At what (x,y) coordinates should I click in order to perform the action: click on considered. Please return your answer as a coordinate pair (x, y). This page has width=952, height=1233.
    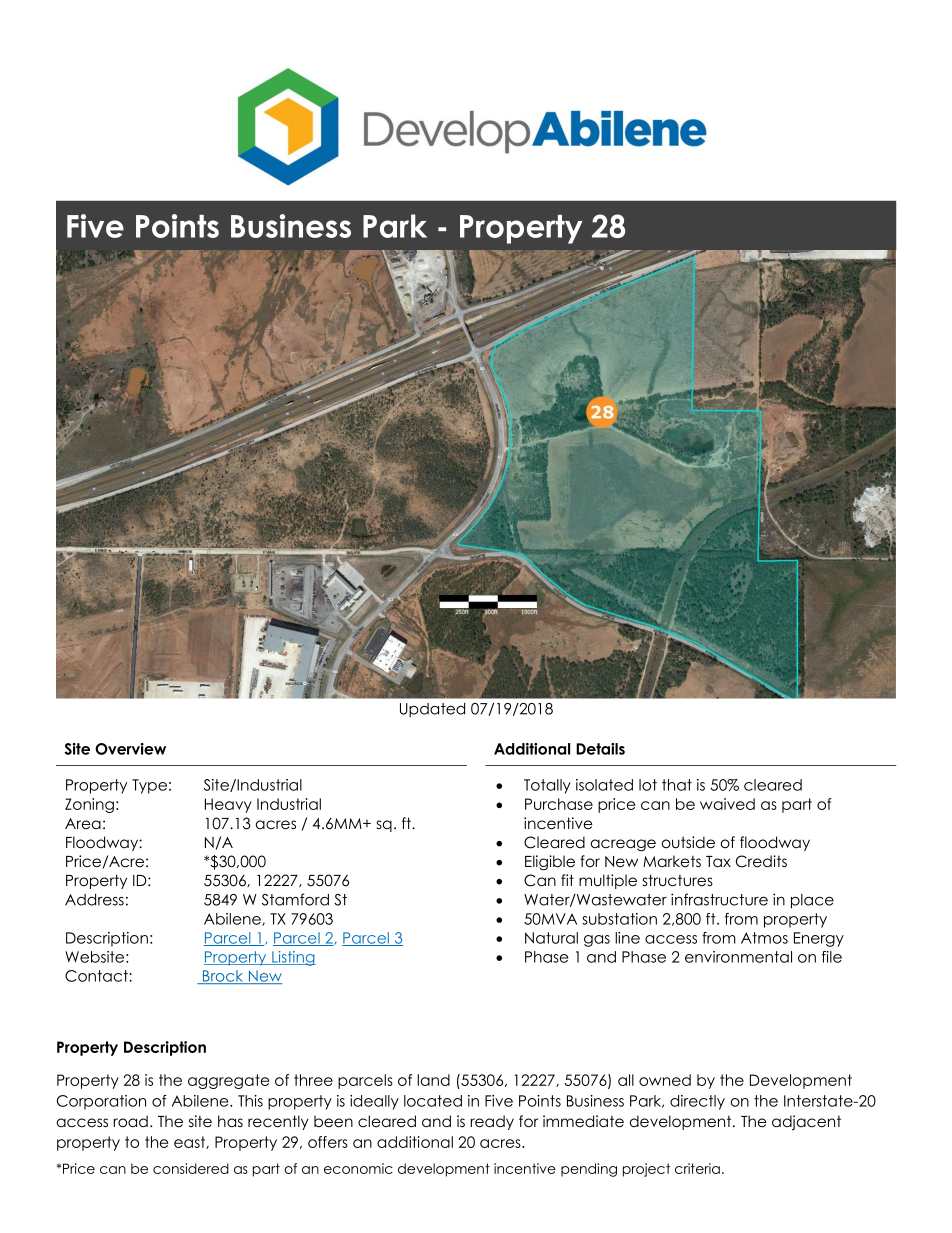
    Looking at the image, I should click on (191, 1168).
